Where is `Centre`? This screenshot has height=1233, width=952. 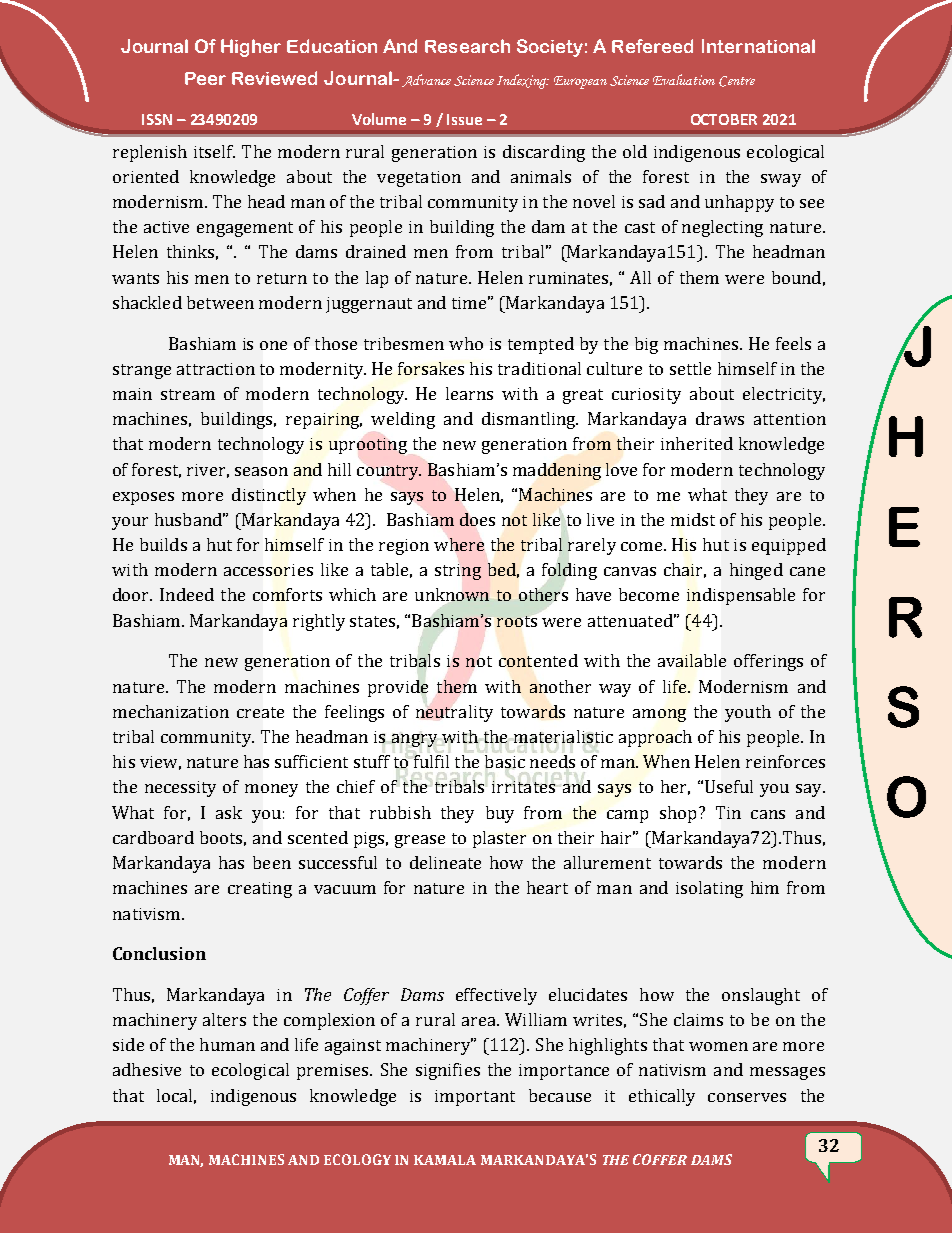
Centre is located at coordinates (737, 81).
